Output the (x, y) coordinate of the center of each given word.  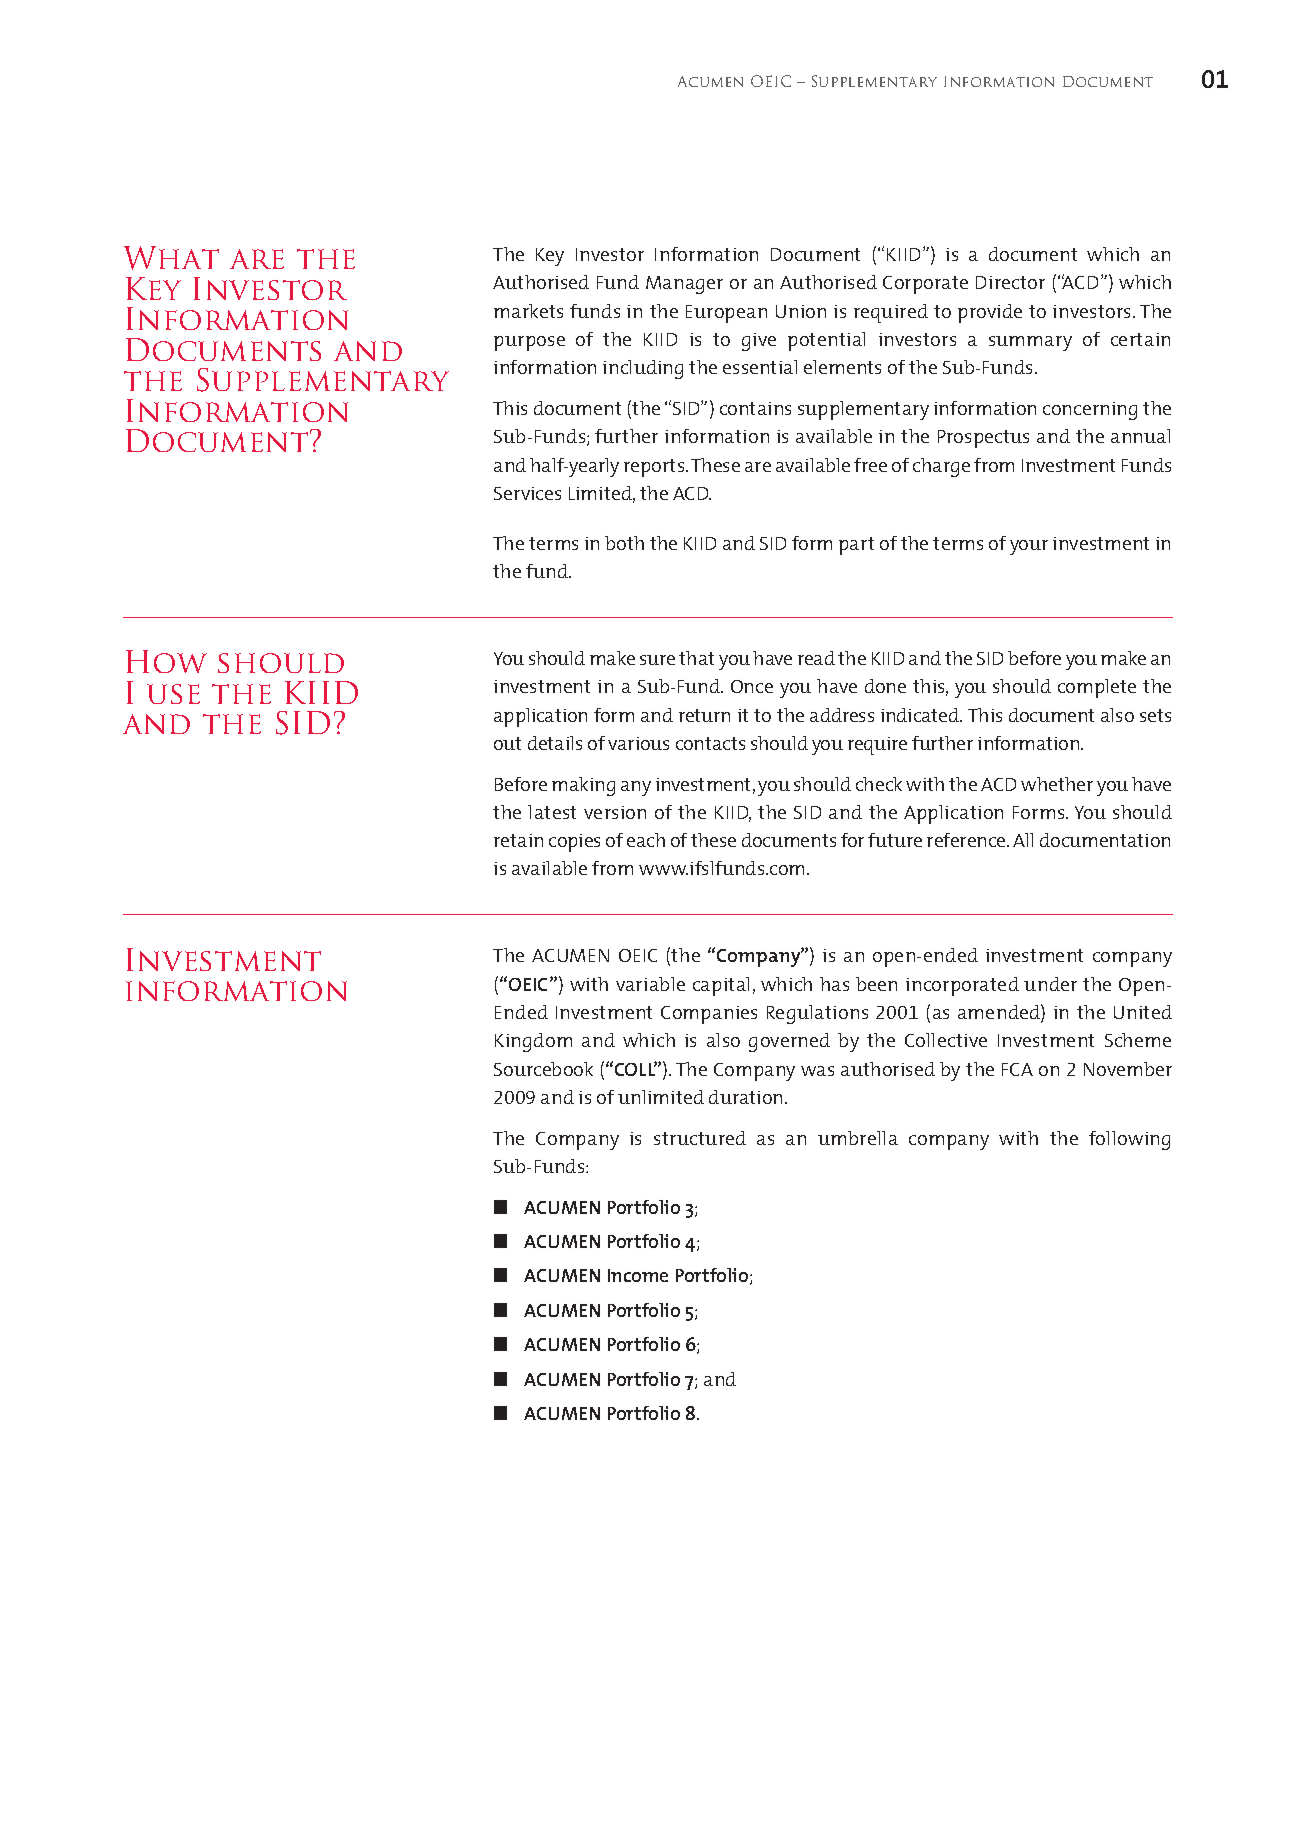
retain (518, 840)
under (1050, 984)
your (1029, 547)
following (1129, 1140)
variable (650, 984)
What (171, 258)
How (166, 661)
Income (638, 1275)
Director (1010, 282)
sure (657, 660)
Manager (684, 285)
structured (700, 1138)
